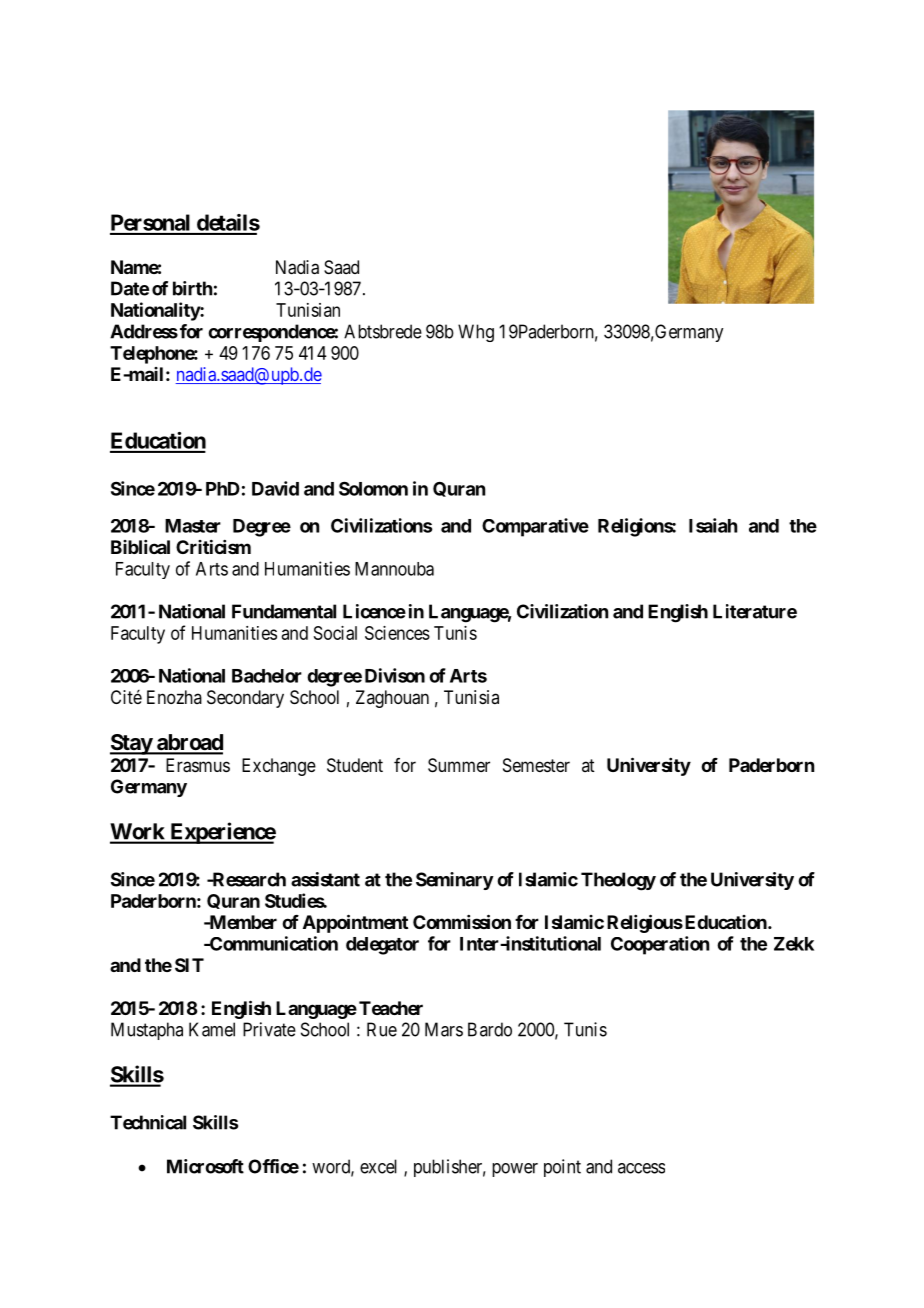 The height and width of the page is (1308, 924). Describe the element at coordinates (713, 525) in the page. I see `Isaiah` at that location.
